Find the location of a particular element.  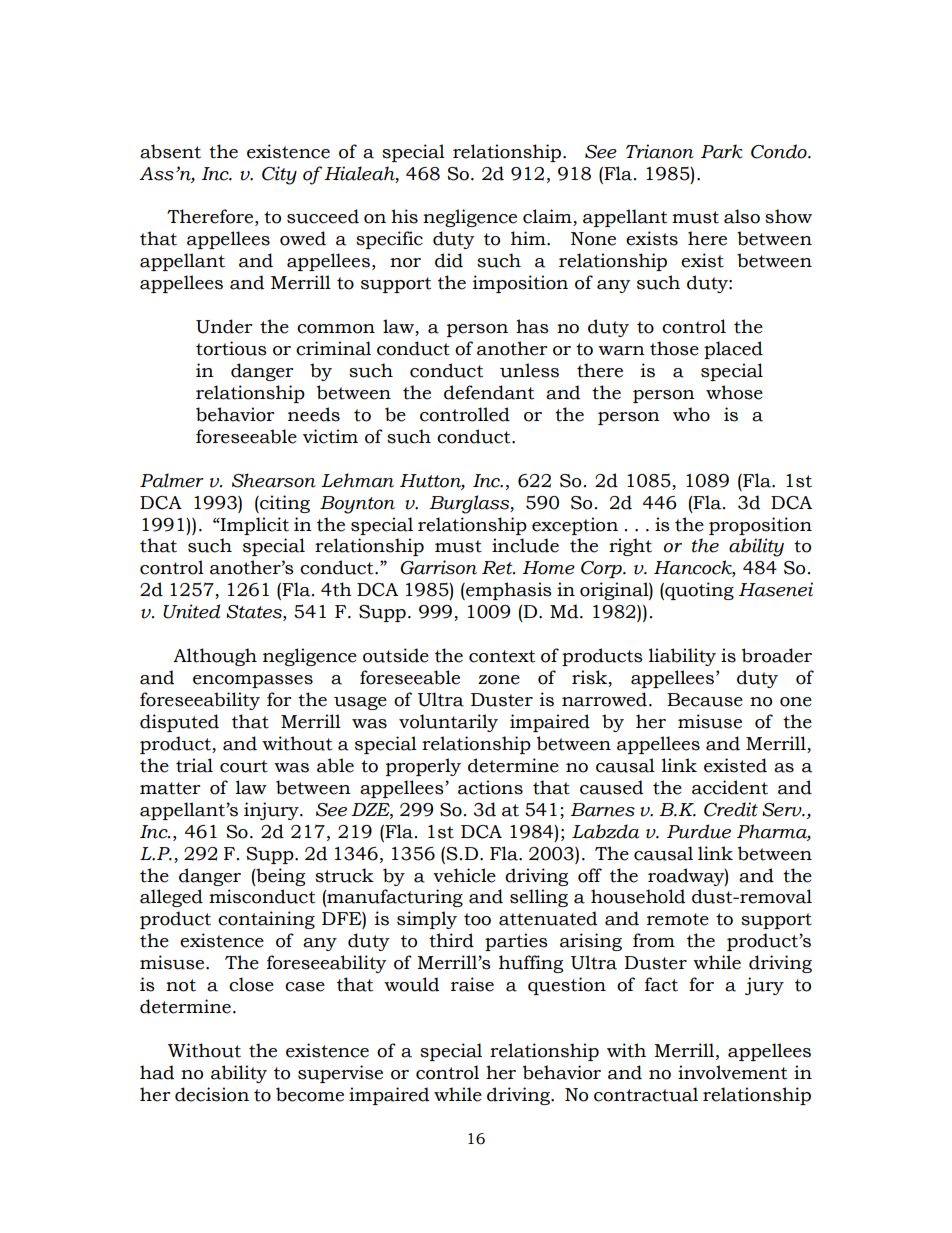

Park is located at coordinates (722, 151).
